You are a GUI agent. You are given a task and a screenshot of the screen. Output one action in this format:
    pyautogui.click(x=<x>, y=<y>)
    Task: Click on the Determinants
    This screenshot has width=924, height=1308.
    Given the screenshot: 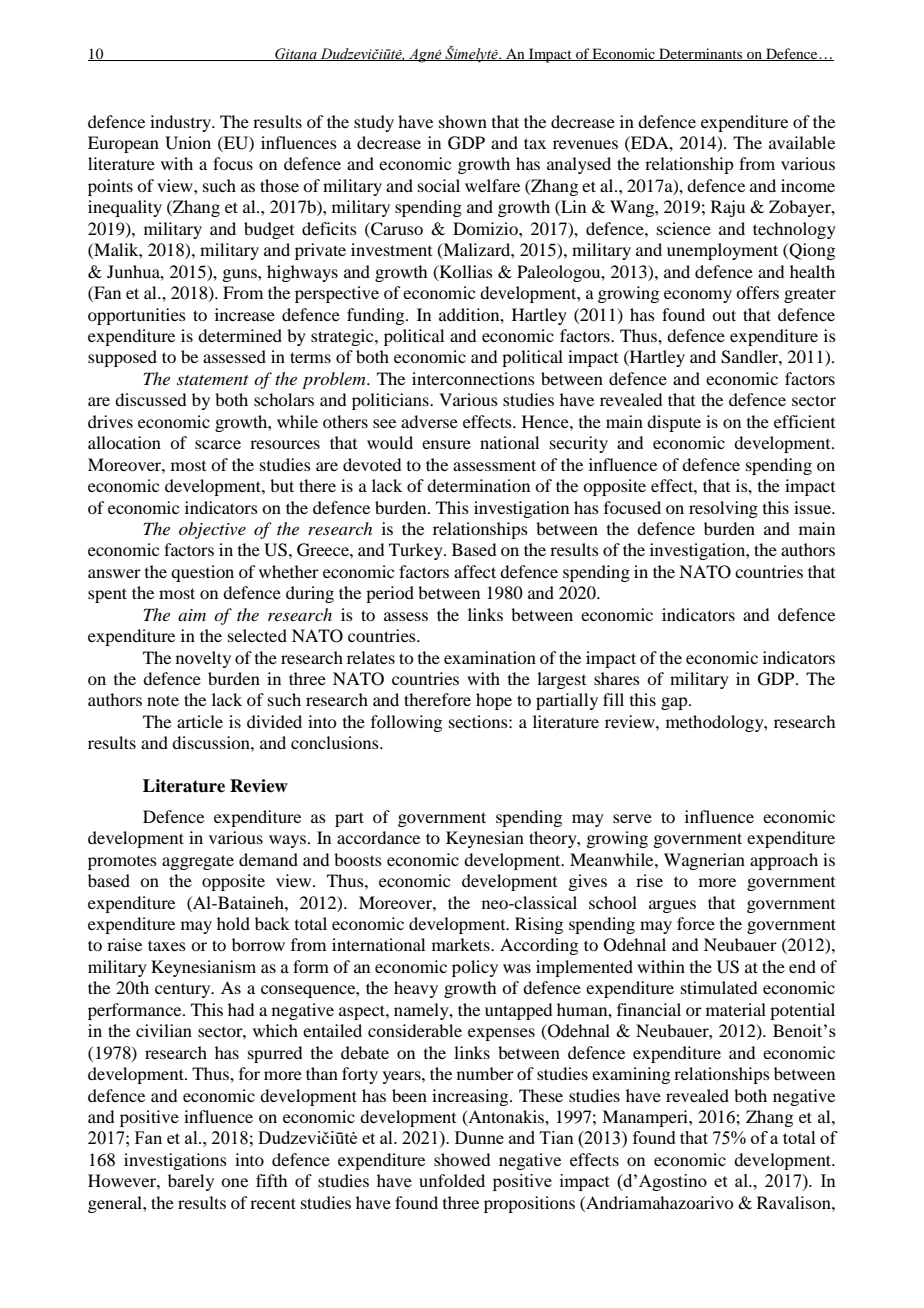 What is the action you would take?
    pyautogui.click(x=701, y=54)
